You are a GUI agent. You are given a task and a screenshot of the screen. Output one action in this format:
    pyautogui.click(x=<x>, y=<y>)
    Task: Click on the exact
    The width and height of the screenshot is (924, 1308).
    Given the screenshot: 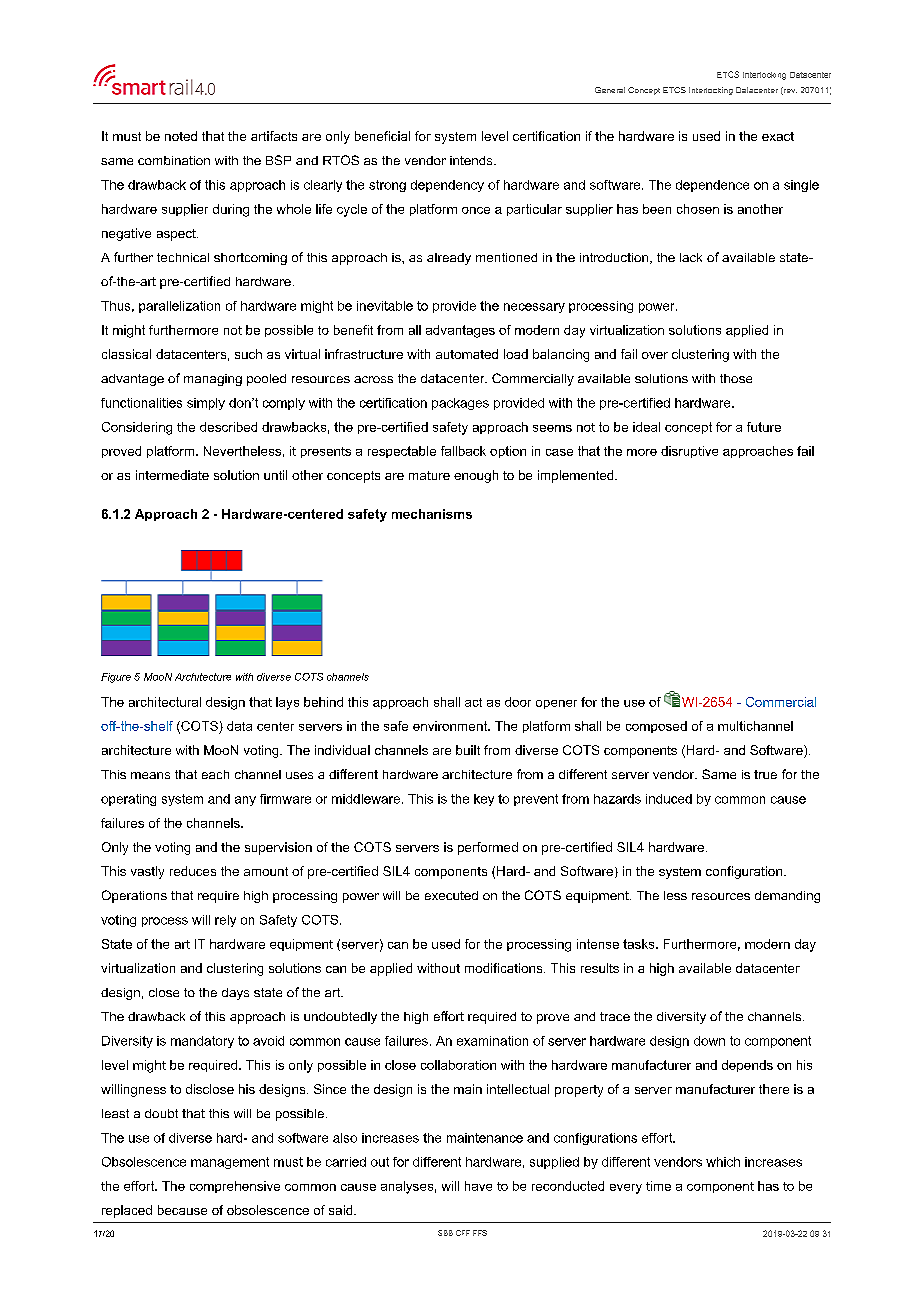 What is the action you would take?
    pyautogui.click(x=778, y=136)
